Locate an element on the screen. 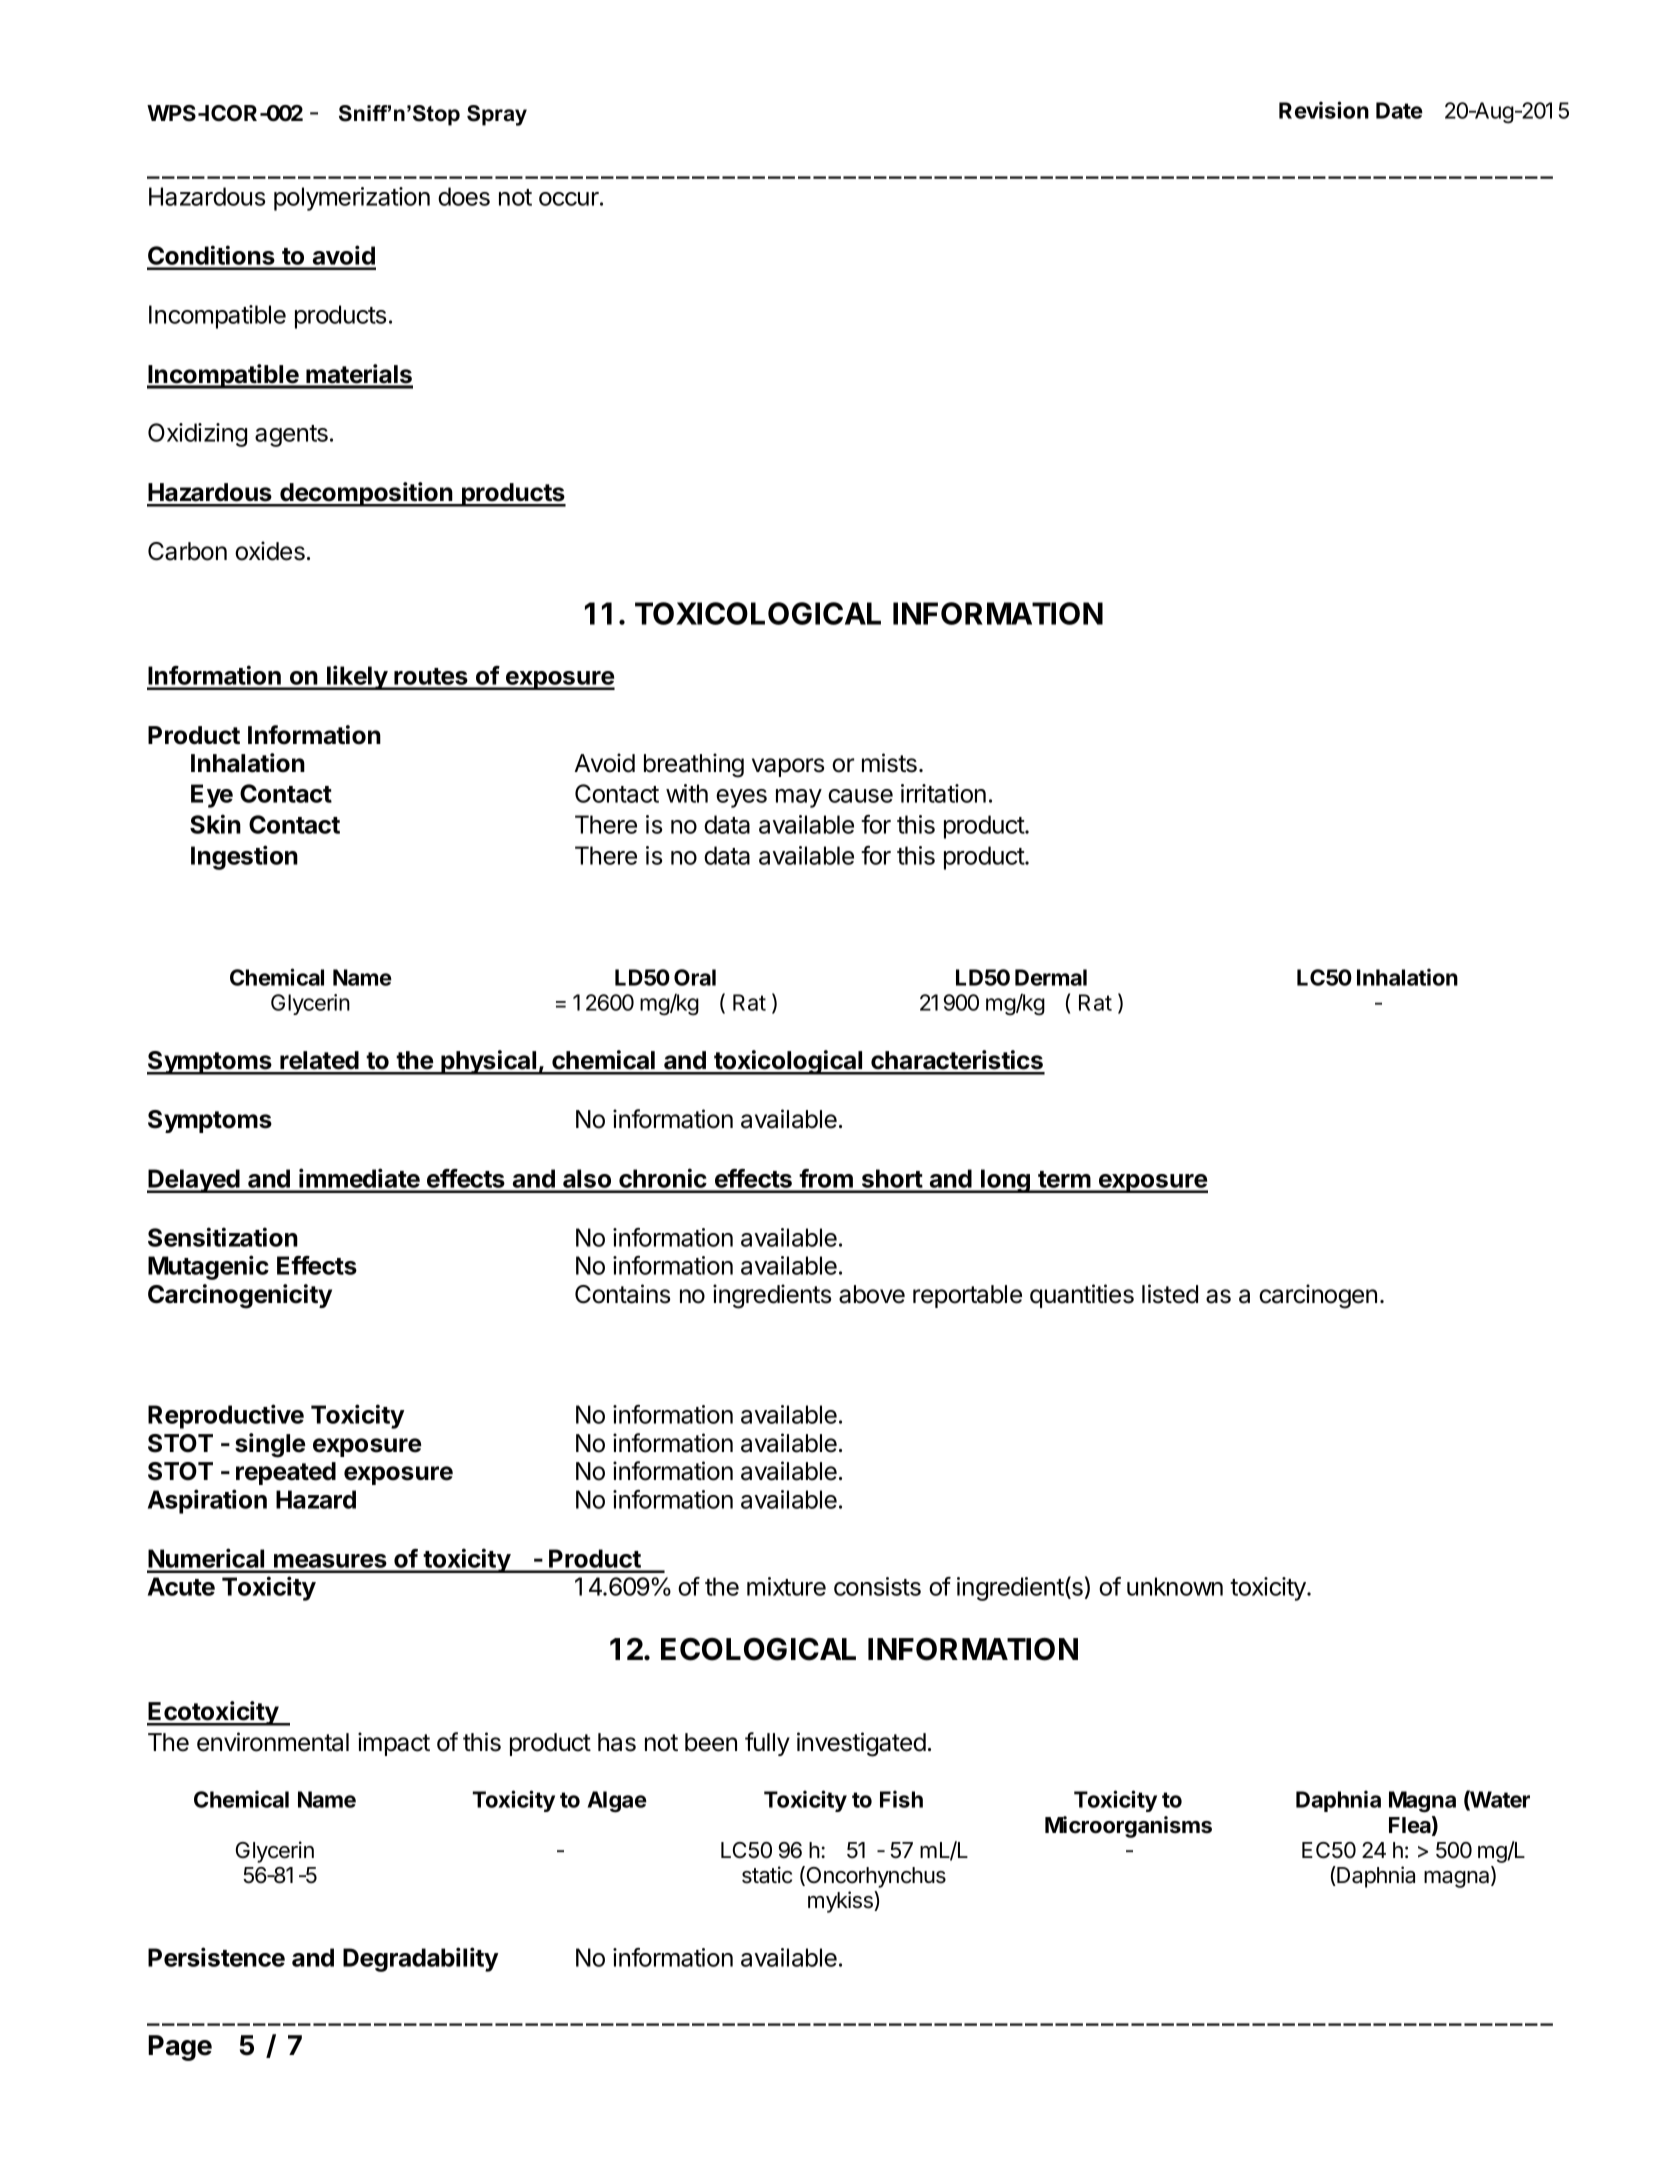 The width and height of the screenshot is (1668, 2159). Spray is located at coordinates (497, 115).
